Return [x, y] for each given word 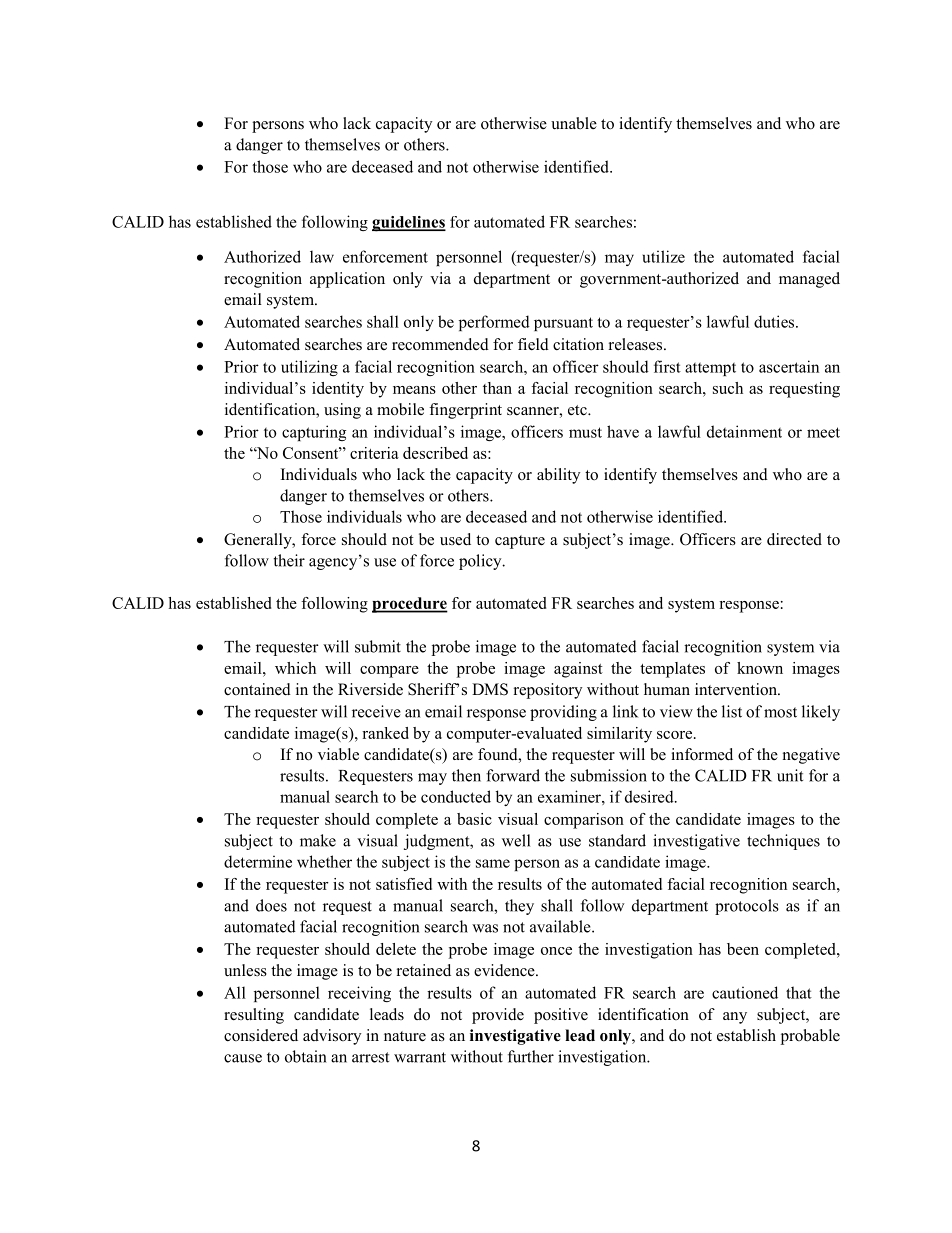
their [289, 560]
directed [794, 539]
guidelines [409, 224]
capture [520, 542]
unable [574, 123]
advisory [332, 1037]
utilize [664, 256]
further [531, 1056]
